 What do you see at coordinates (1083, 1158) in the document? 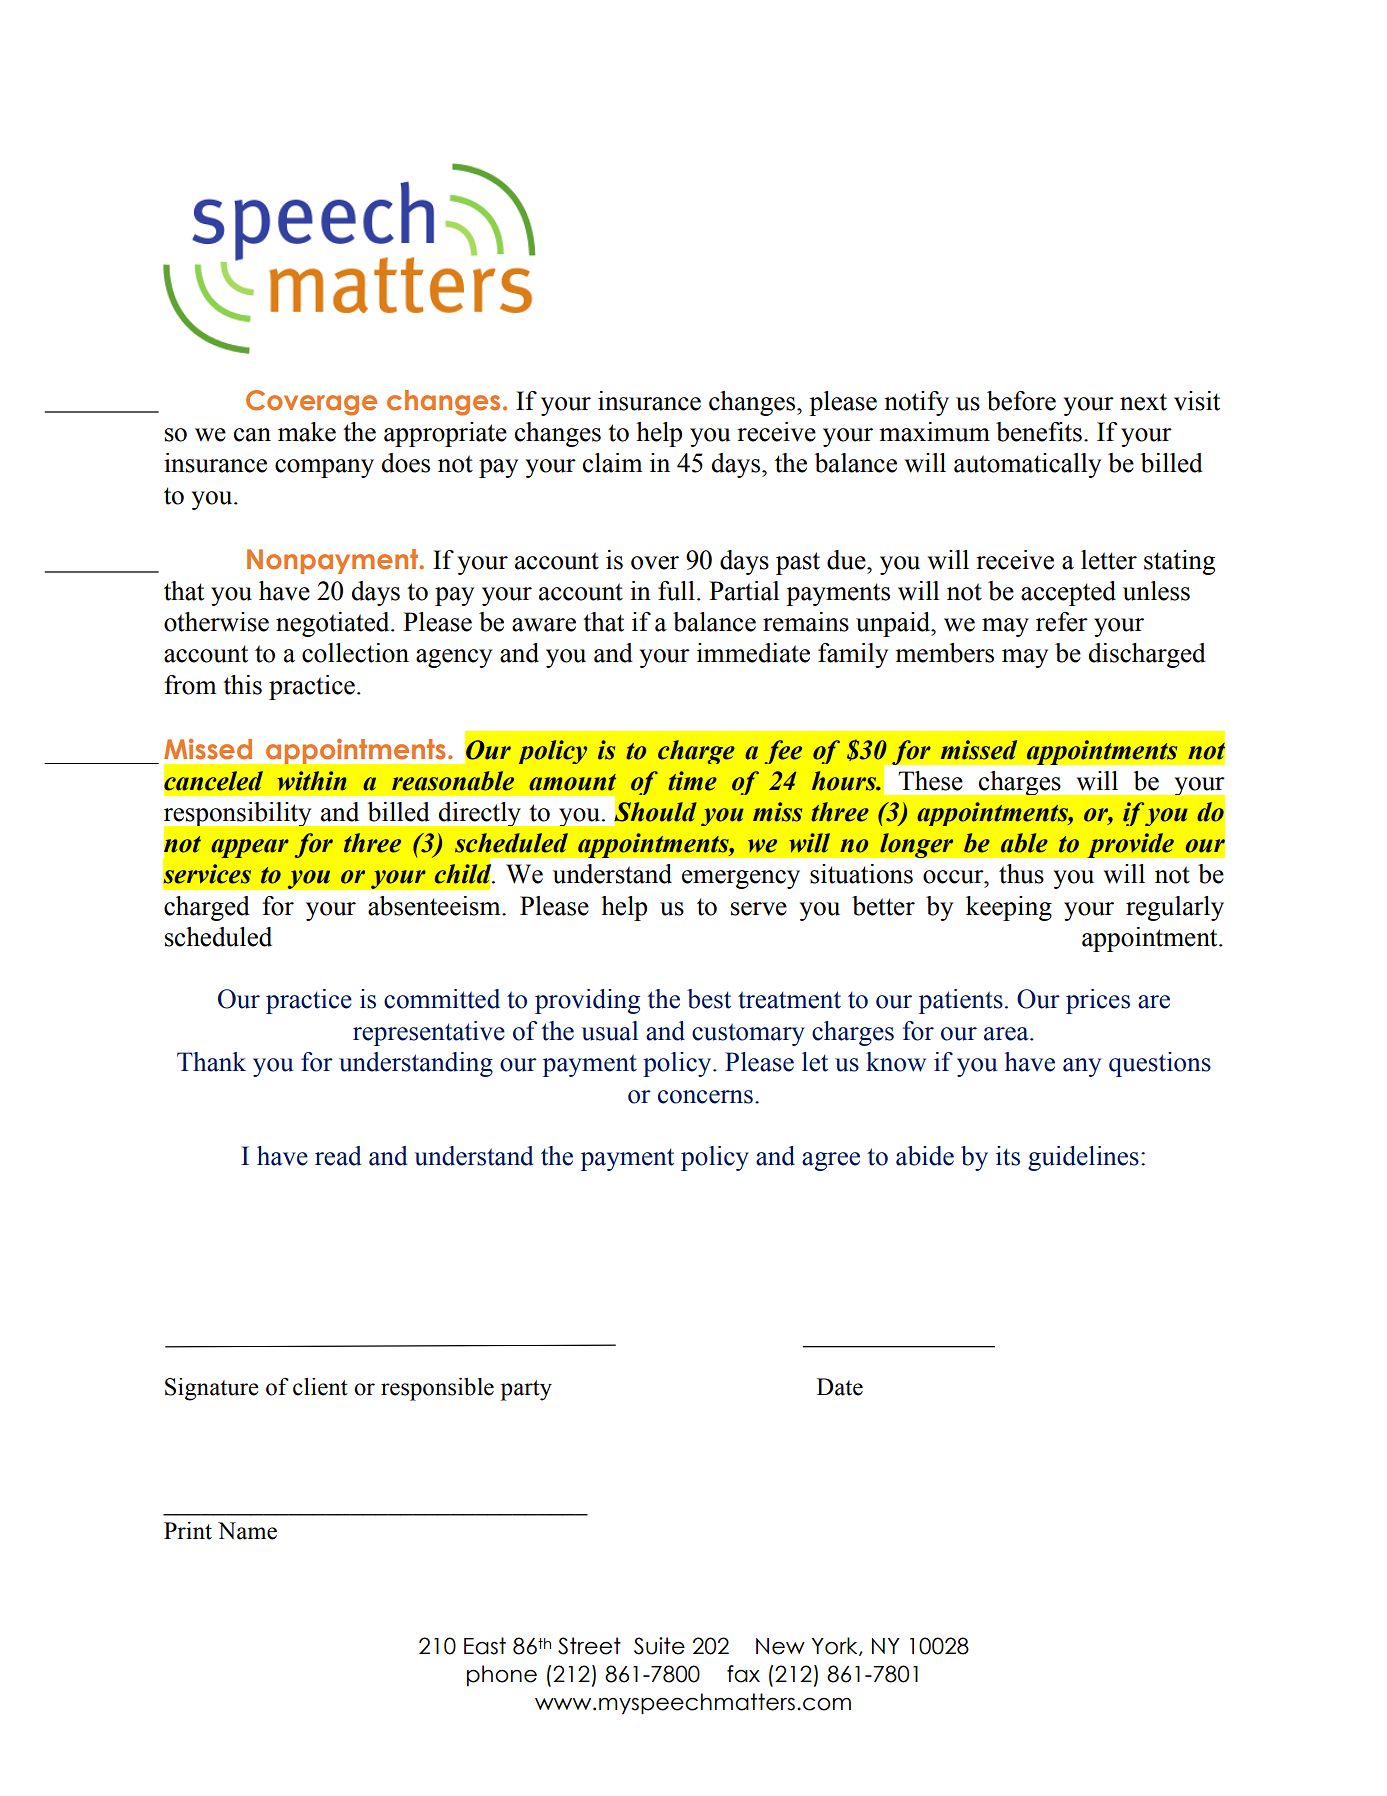
I see `guidelines` at bounding box center [1083, 1158].
